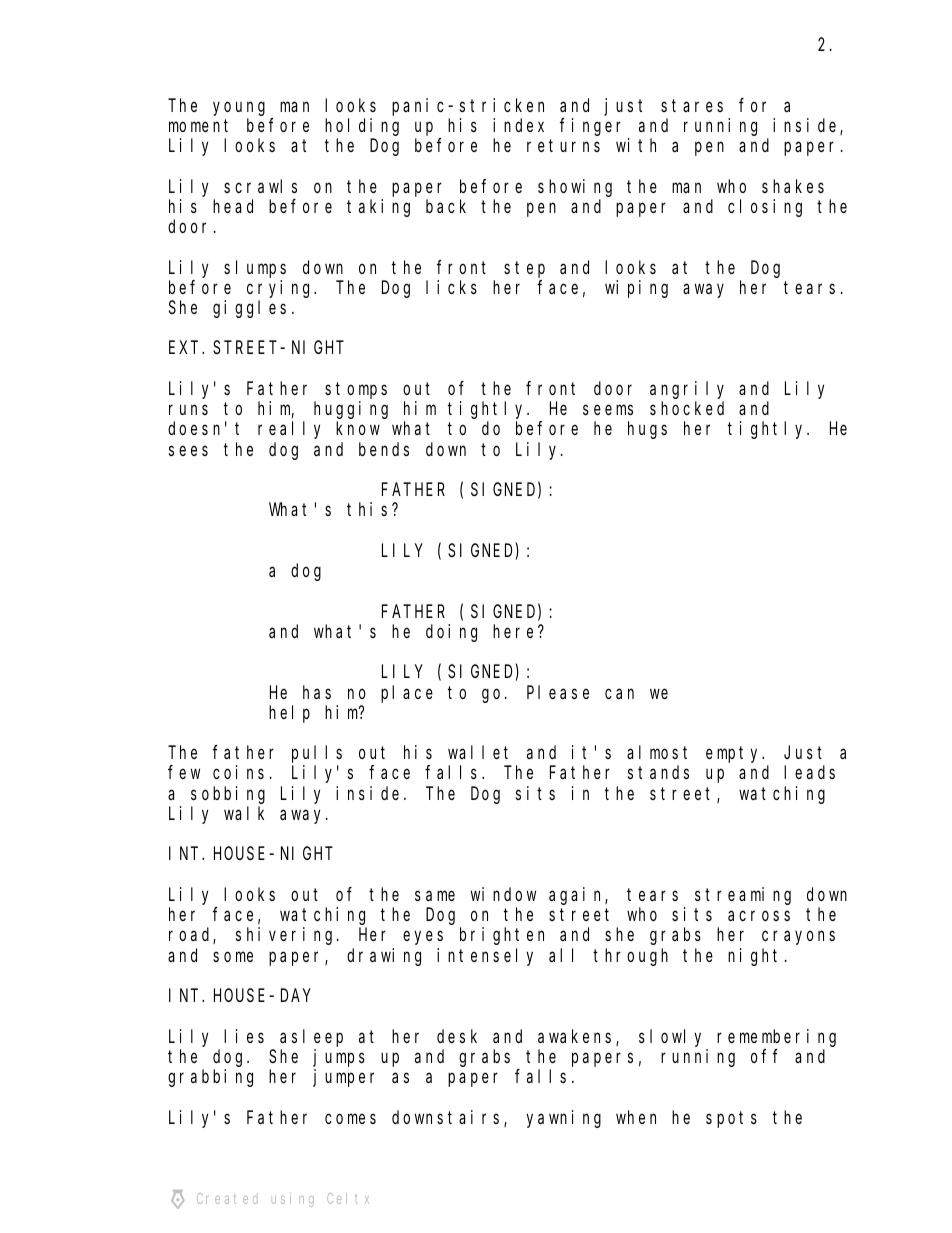 Image resolution: width=952 pixels, height=1233 pixels. Describe the element at coordinates (793, 186) in the page. I see `shakes` at that location.
